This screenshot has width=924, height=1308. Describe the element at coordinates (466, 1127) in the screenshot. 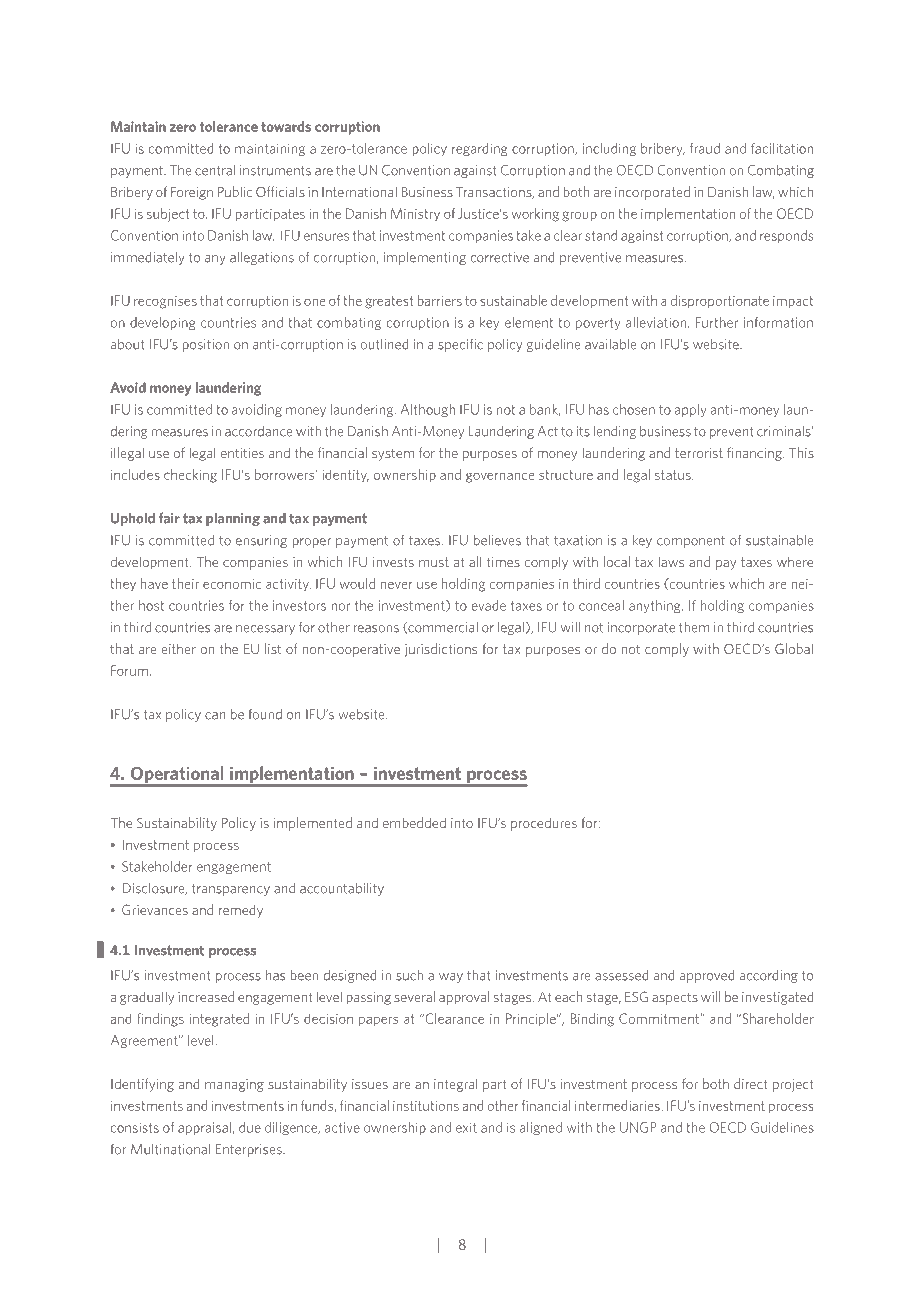

I see `exit` at that location.
